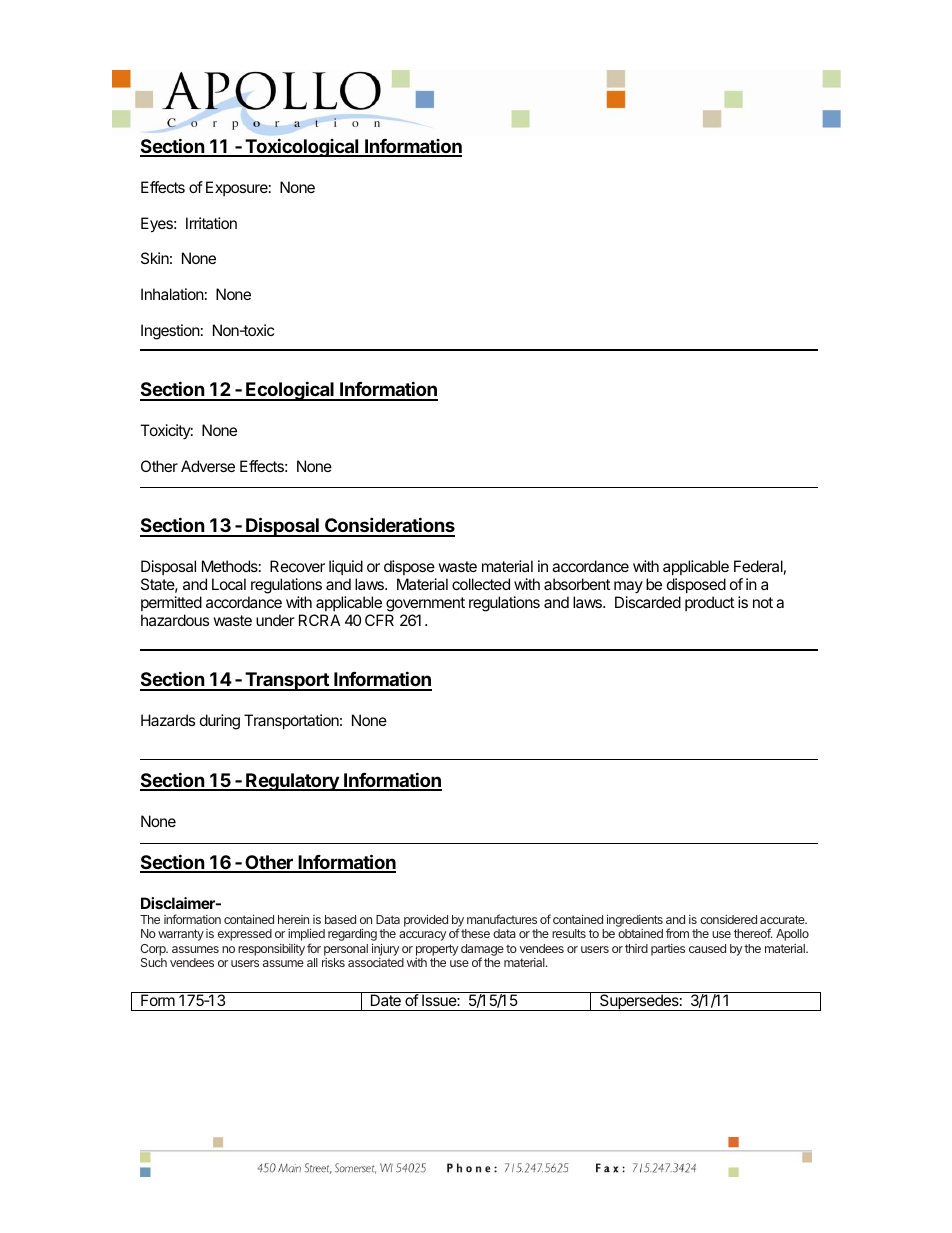 The width and height of the screenshot is (952, 1233). Describe the element at coordinates (211, 223) in the screenshot. I see `Irritation` at that location.
